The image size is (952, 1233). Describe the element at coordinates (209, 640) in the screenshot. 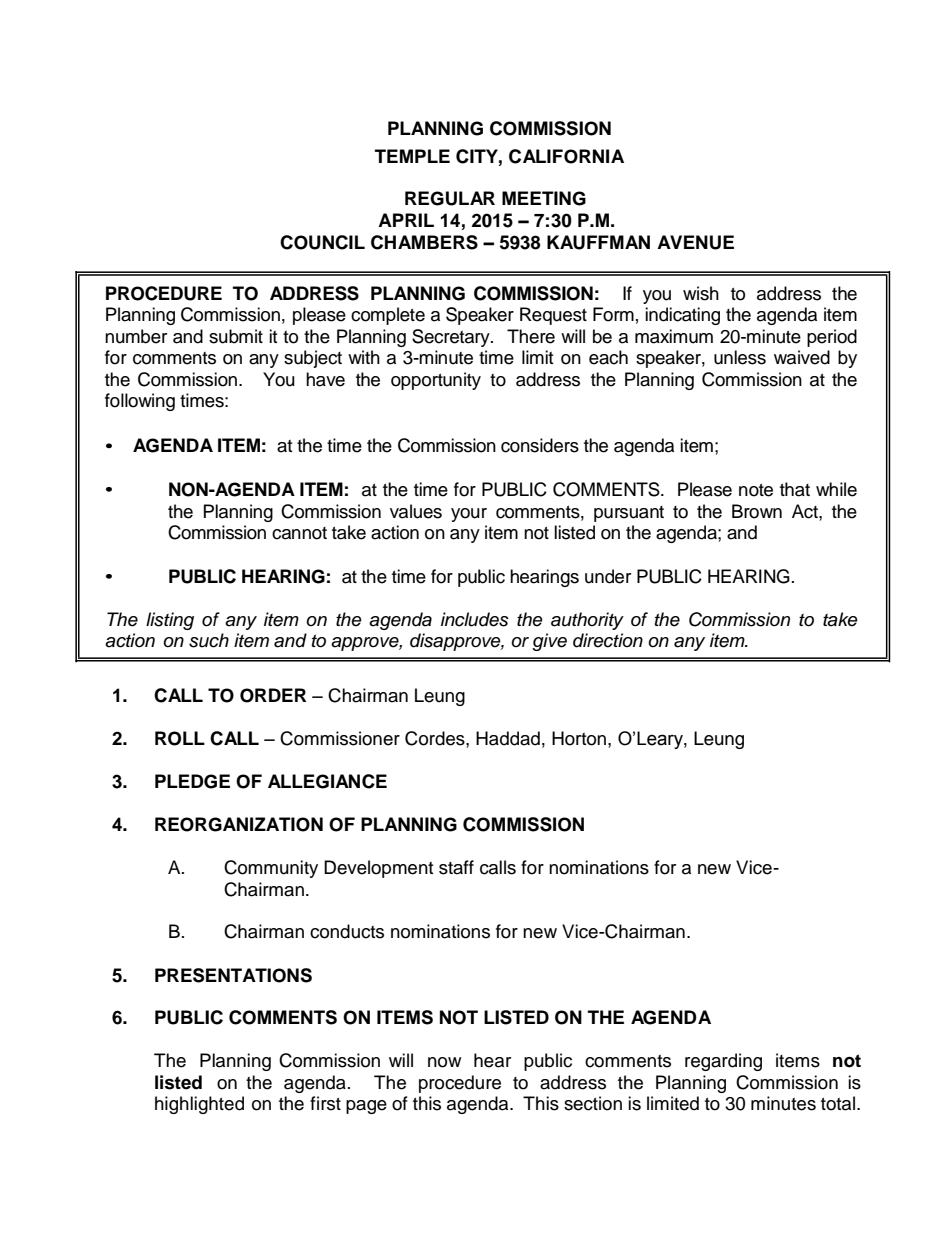

I see `such` at that location.
